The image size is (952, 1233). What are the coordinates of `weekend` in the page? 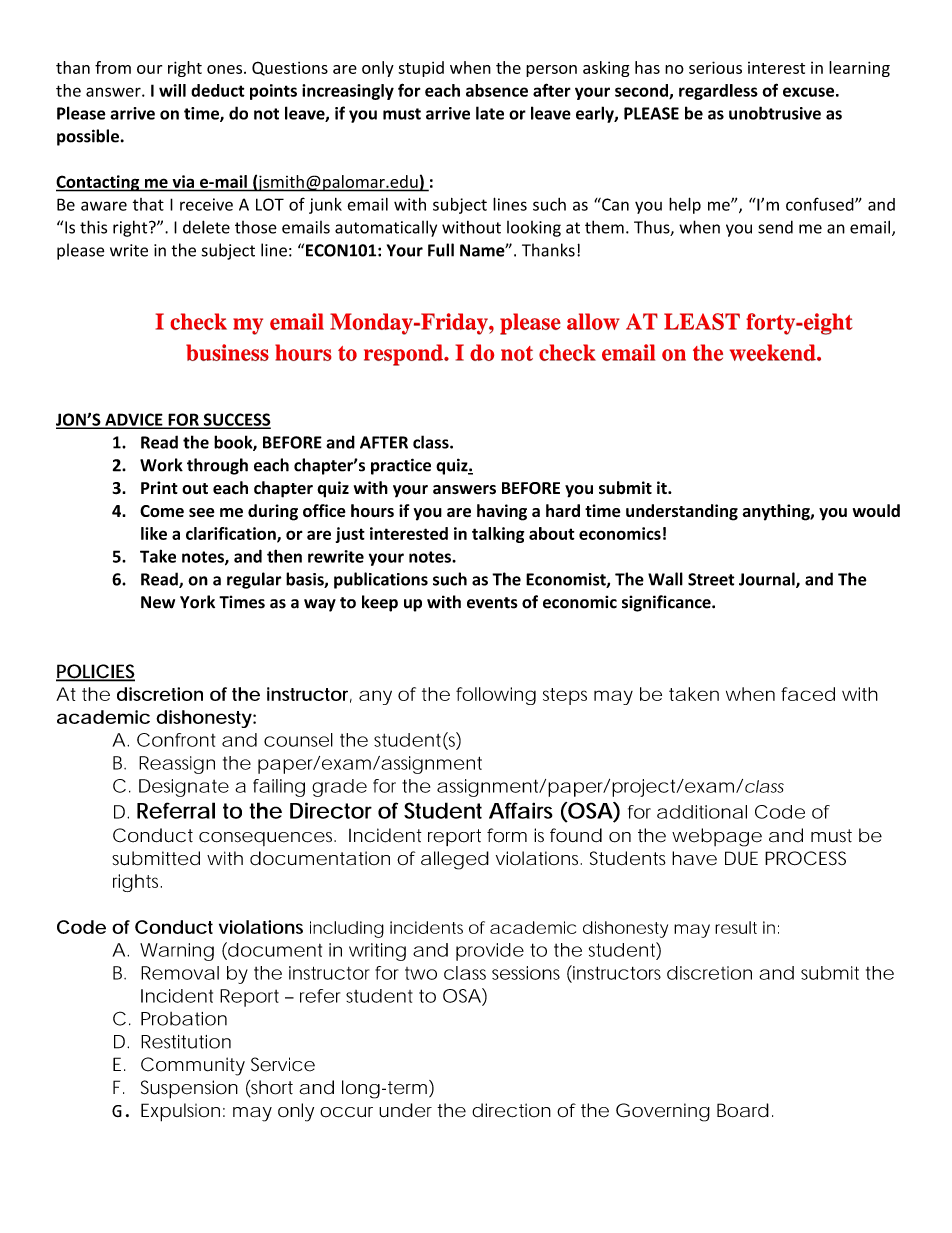 It's located at (774, 352).
